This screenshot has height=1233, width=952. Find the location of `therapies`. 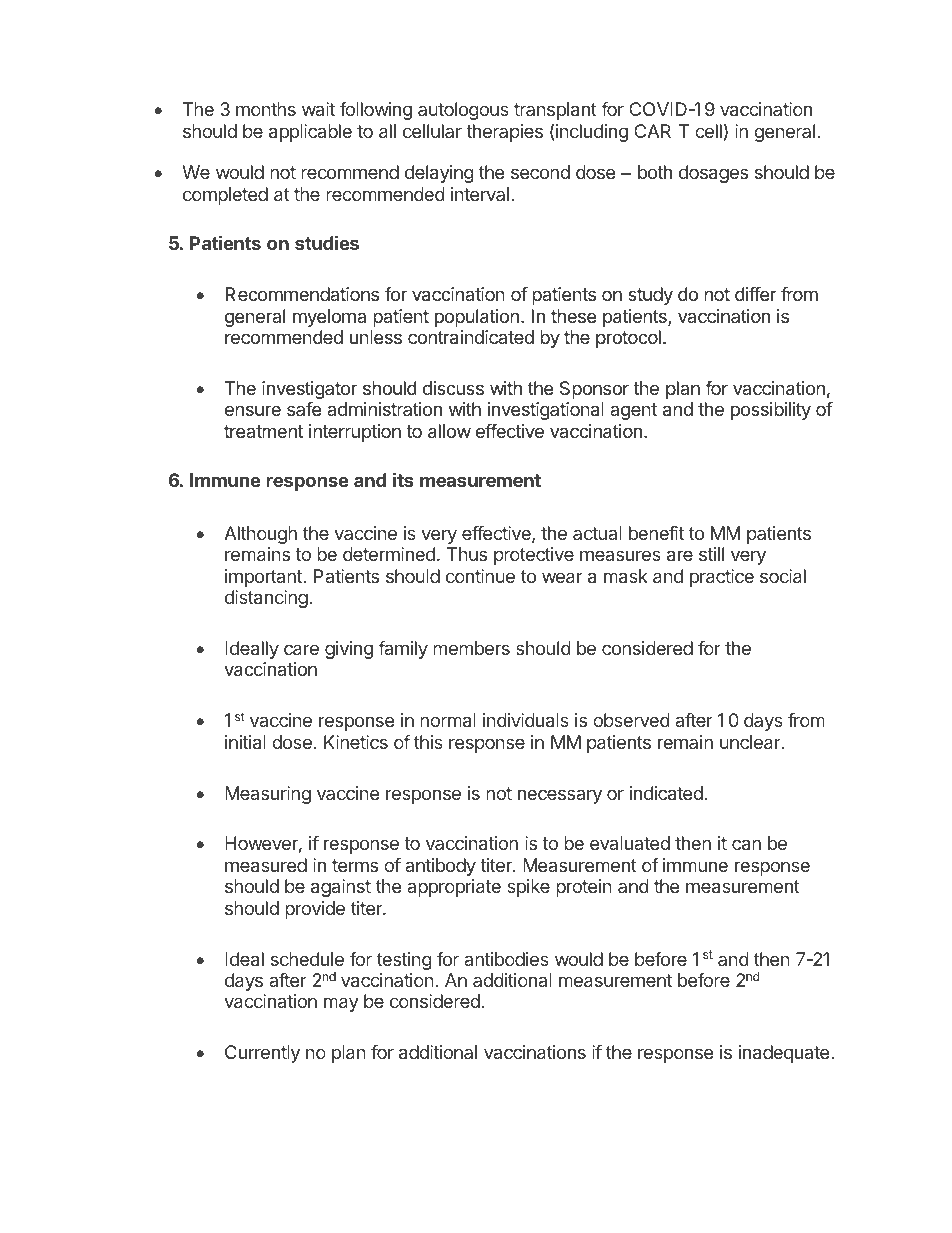

therapies is located at coordinates (504, 133).
